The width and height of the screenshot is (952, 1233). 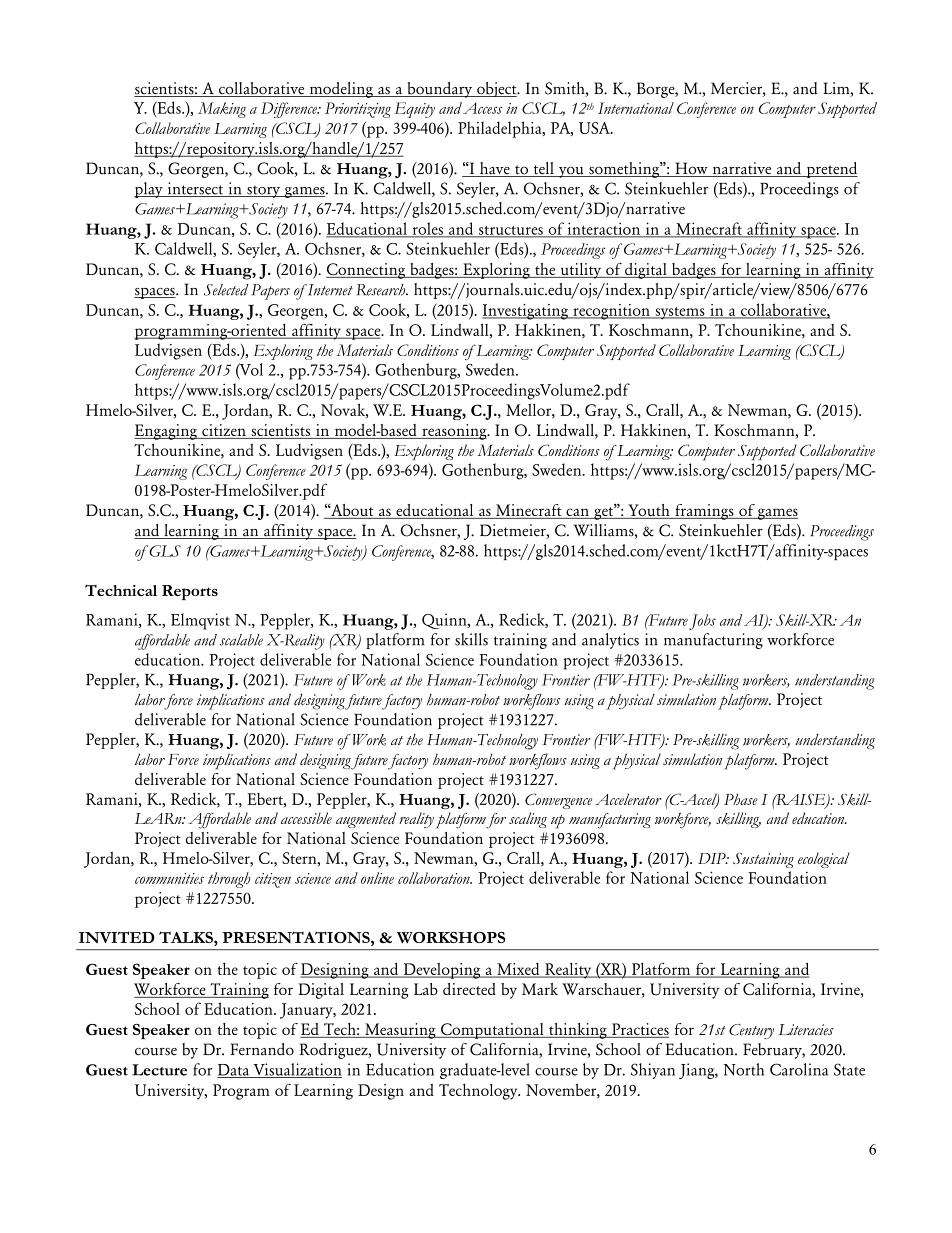 I want to click on How, so click(x=691, y=169).
